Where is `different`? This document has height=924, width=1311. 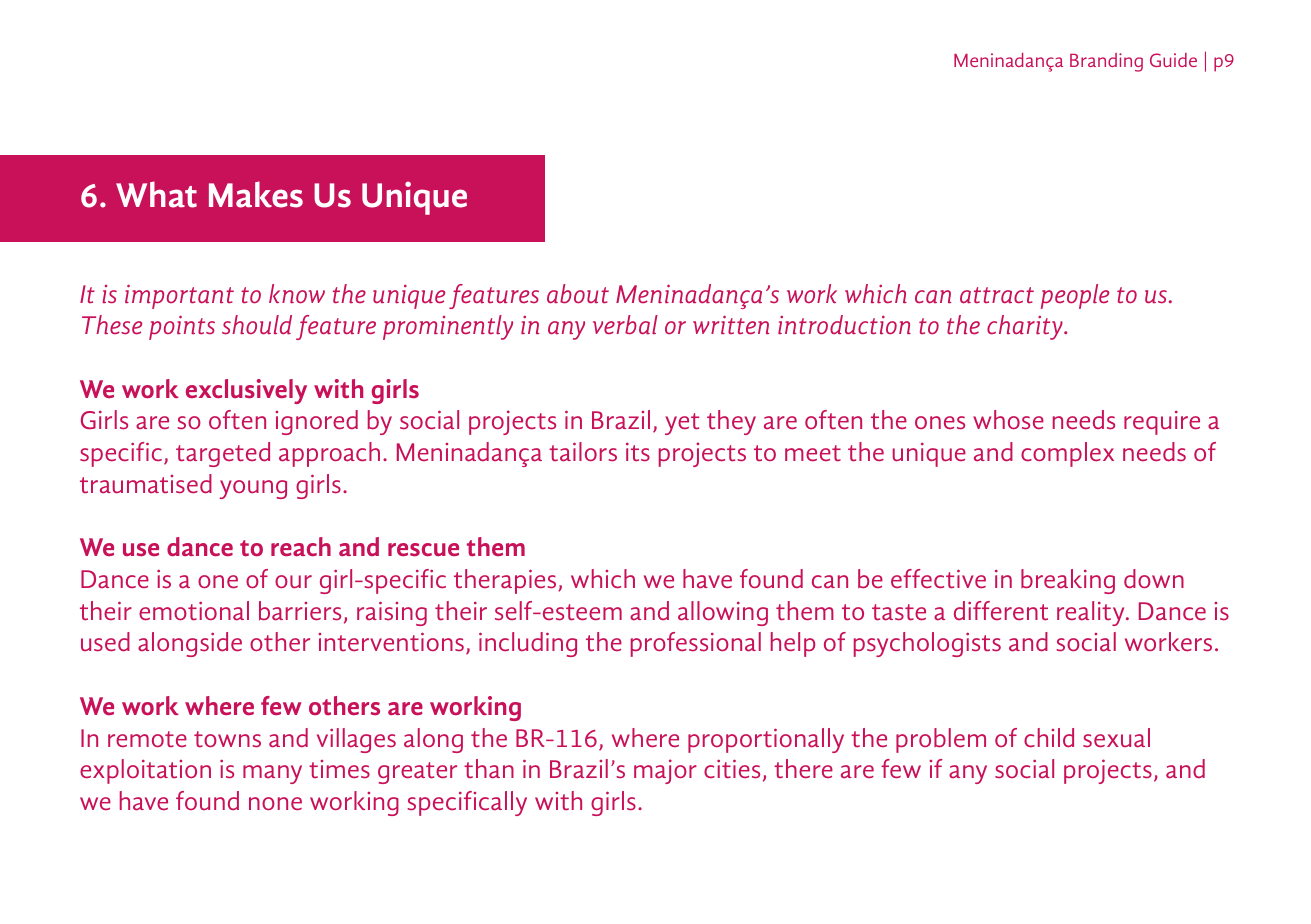
different is located at coordinates (1001, 610).
